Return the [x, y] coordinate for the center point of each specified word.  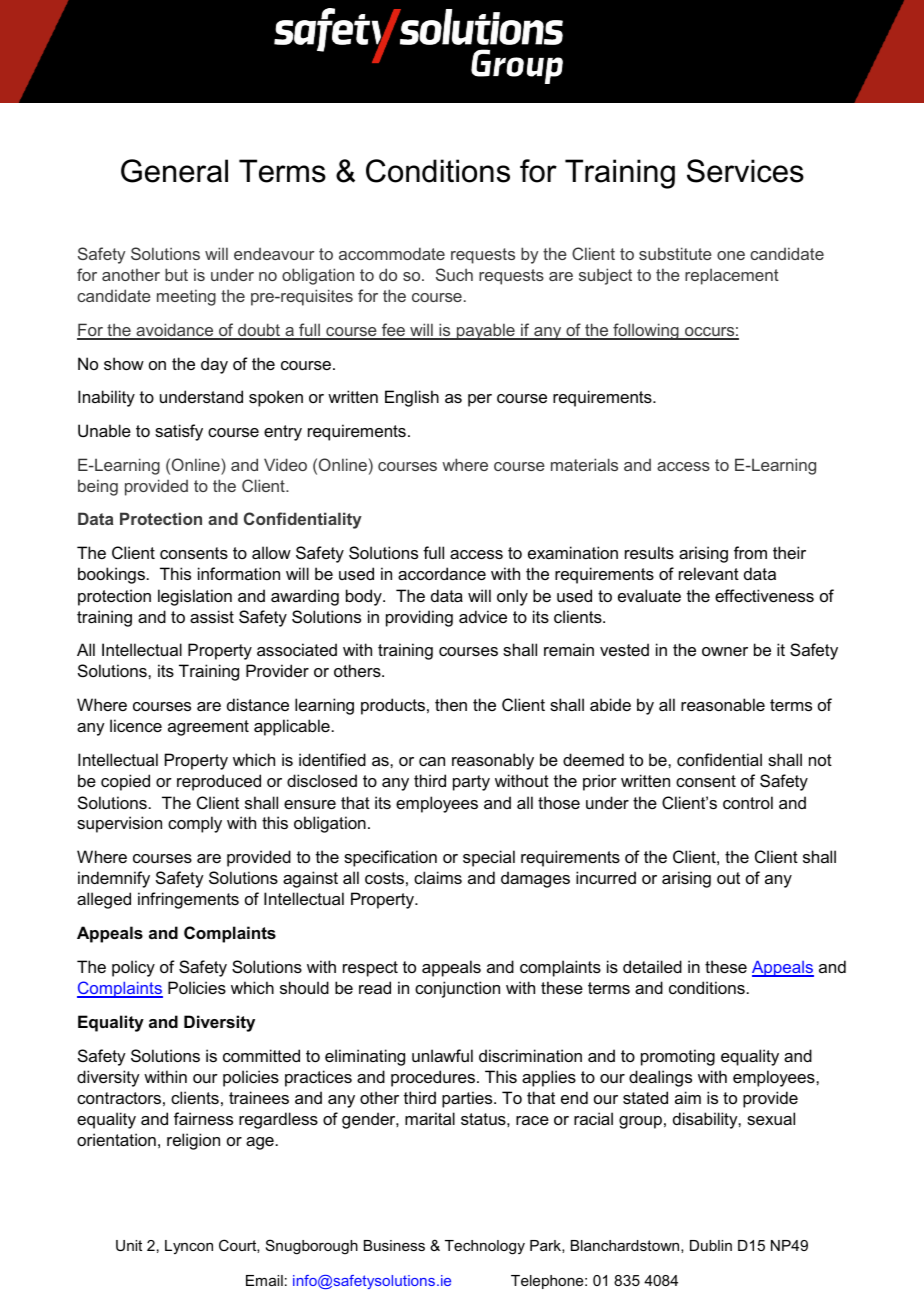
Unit [129, 1245]
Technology [485, 1247]
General [174, 171]
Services [745, 171]
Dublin [711, 1245]
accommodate [392, 253]
